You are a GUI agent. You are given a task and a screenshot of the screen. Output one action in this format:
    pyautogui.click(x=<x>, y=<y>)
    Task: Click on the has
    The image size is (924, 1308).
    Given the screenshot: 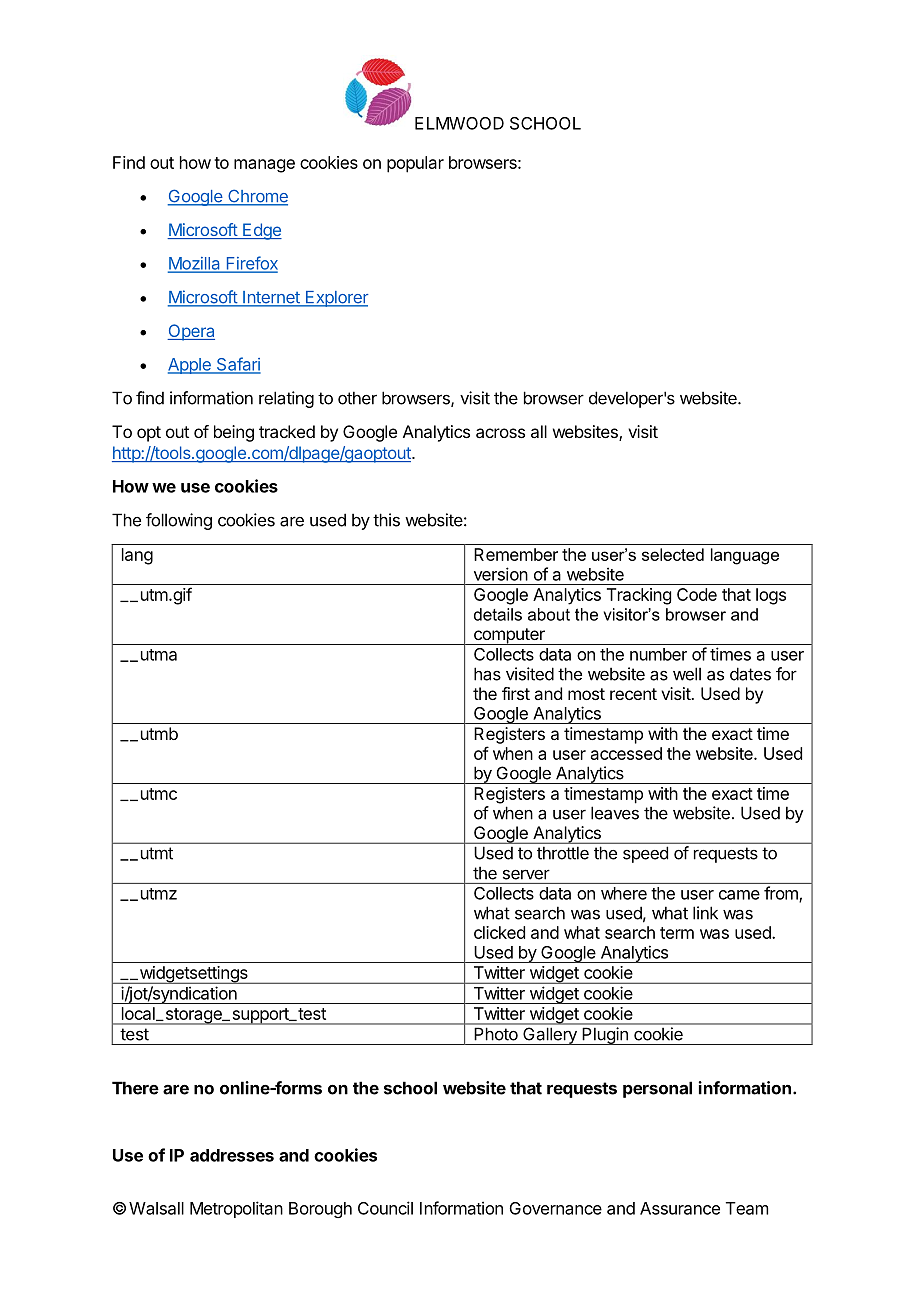 What is the action you would take?
    pyautogui.click(x=487, y=674)
